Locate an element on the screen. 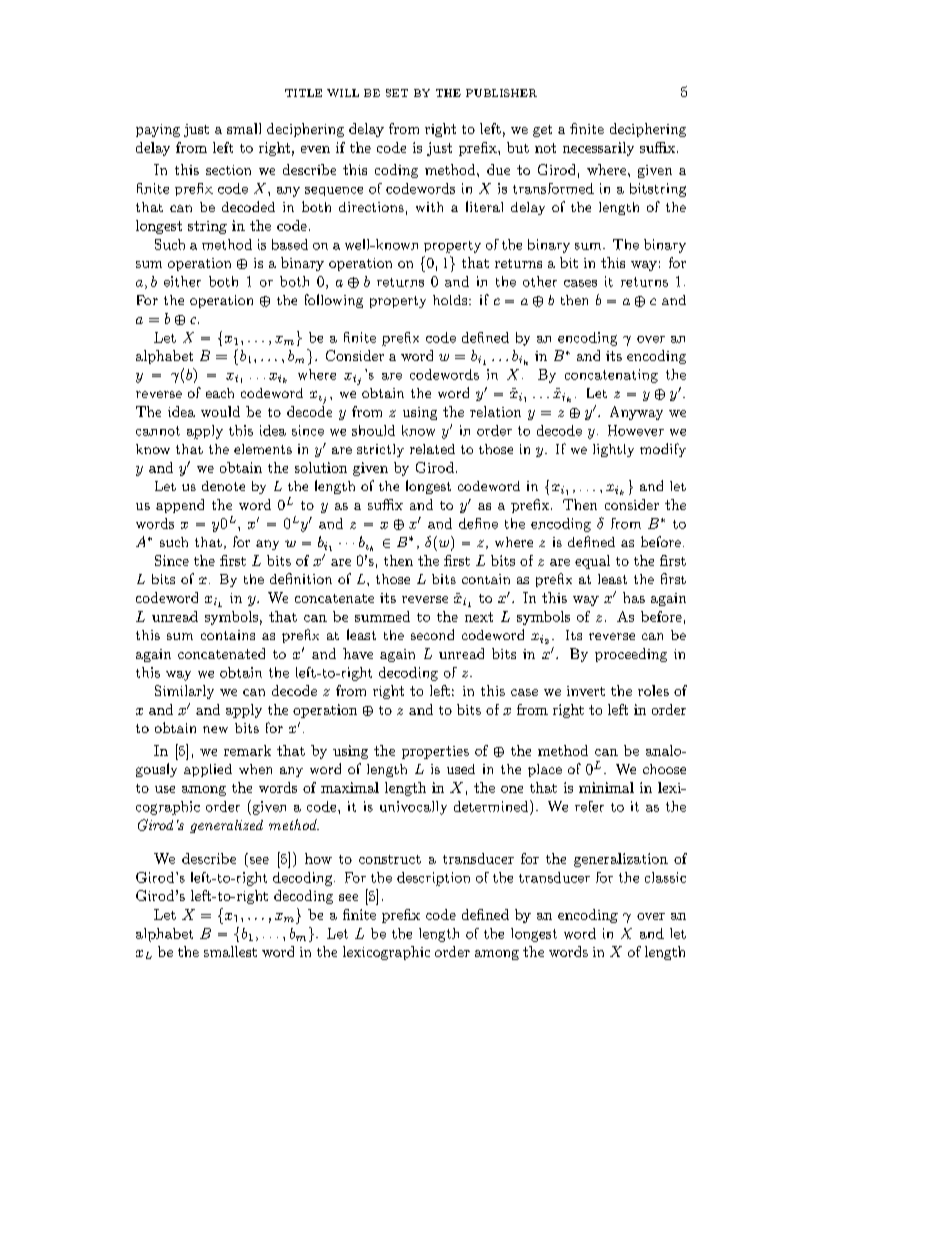 This screenshot has height=1233, width=952. new is located at coordinates (215, 729).
